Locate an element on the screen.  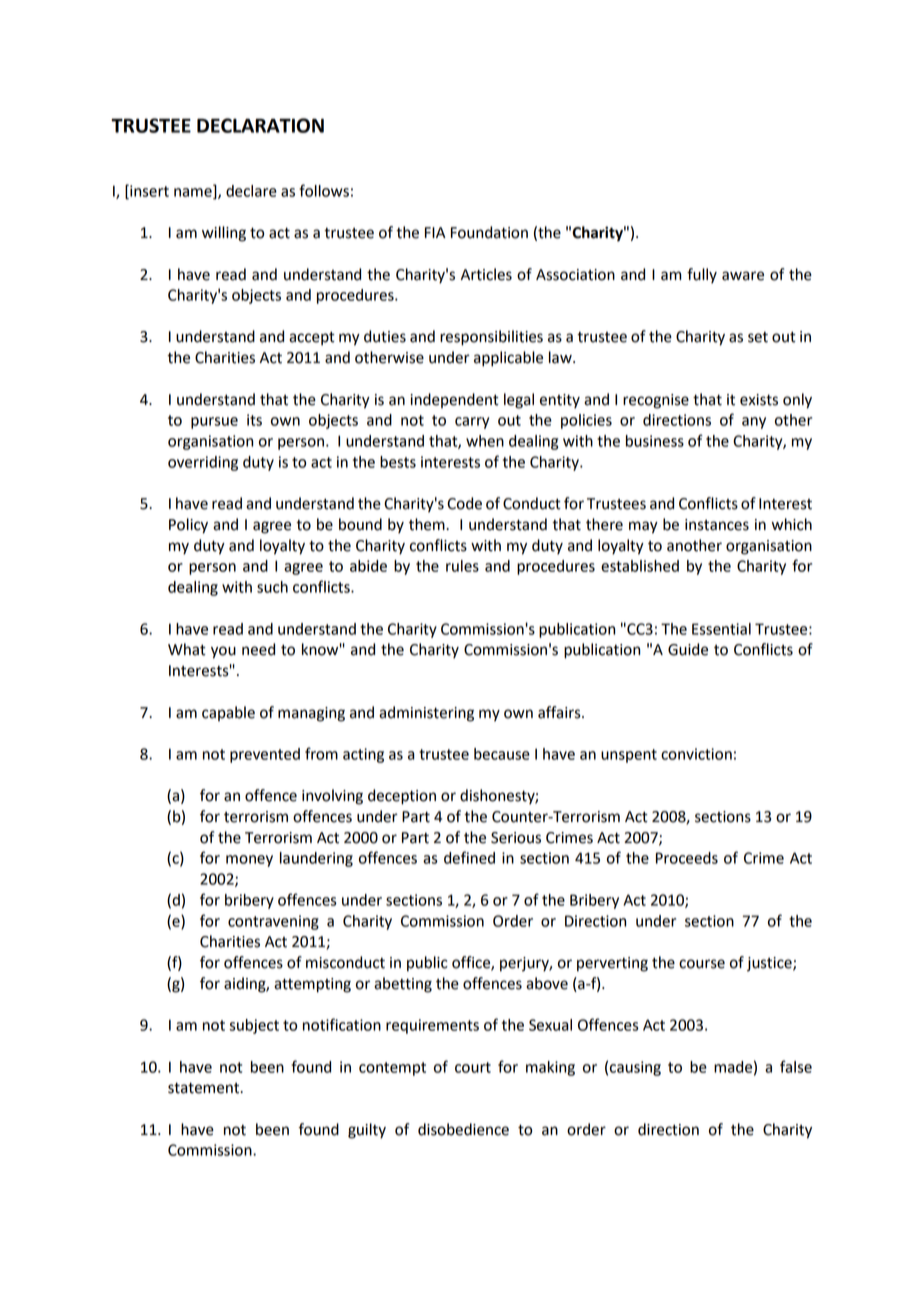
rules is located at coordinates (462, 566).
